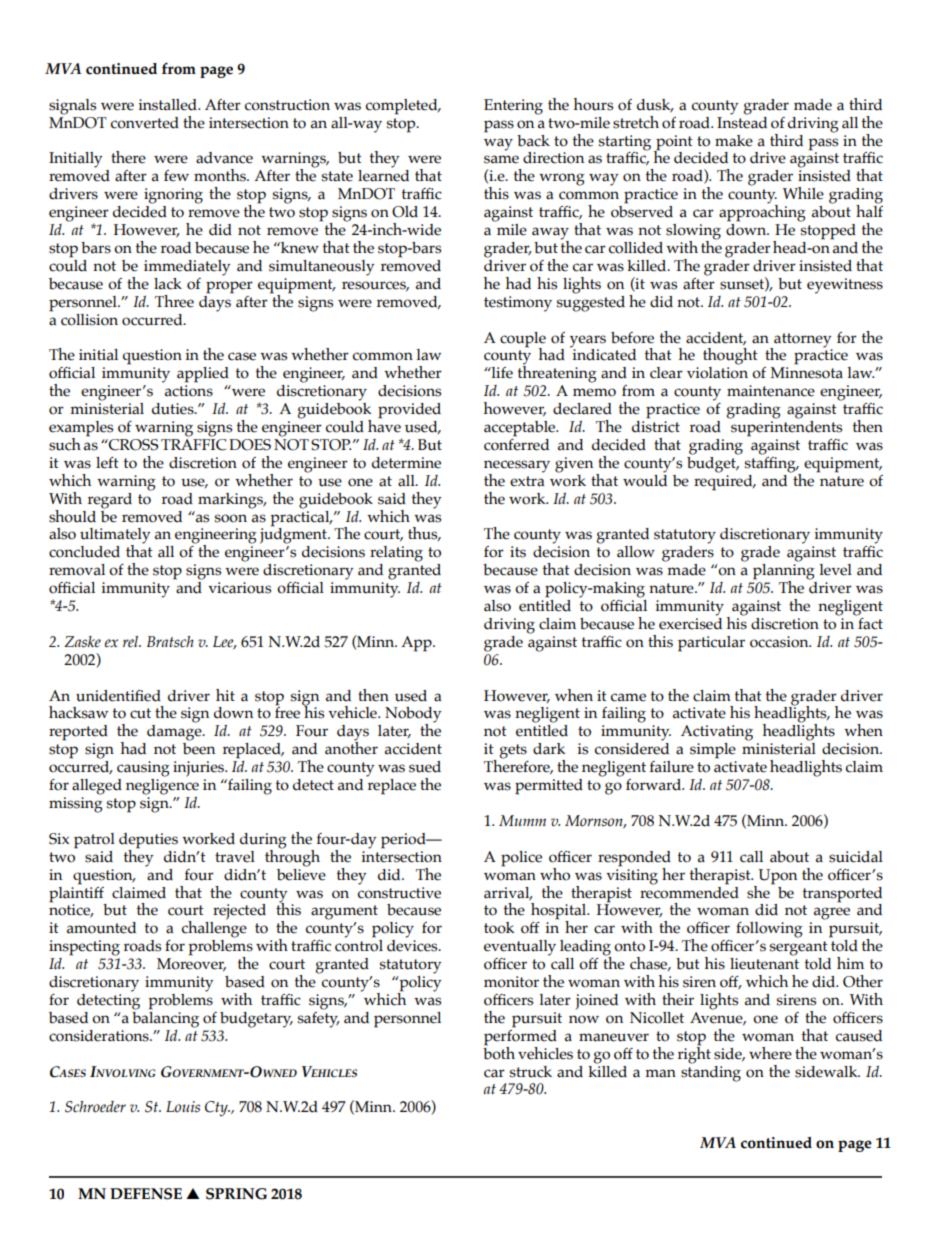 The width and height of the screenshot is (952, 1233). I want to click on converted, so click(145, 123).
